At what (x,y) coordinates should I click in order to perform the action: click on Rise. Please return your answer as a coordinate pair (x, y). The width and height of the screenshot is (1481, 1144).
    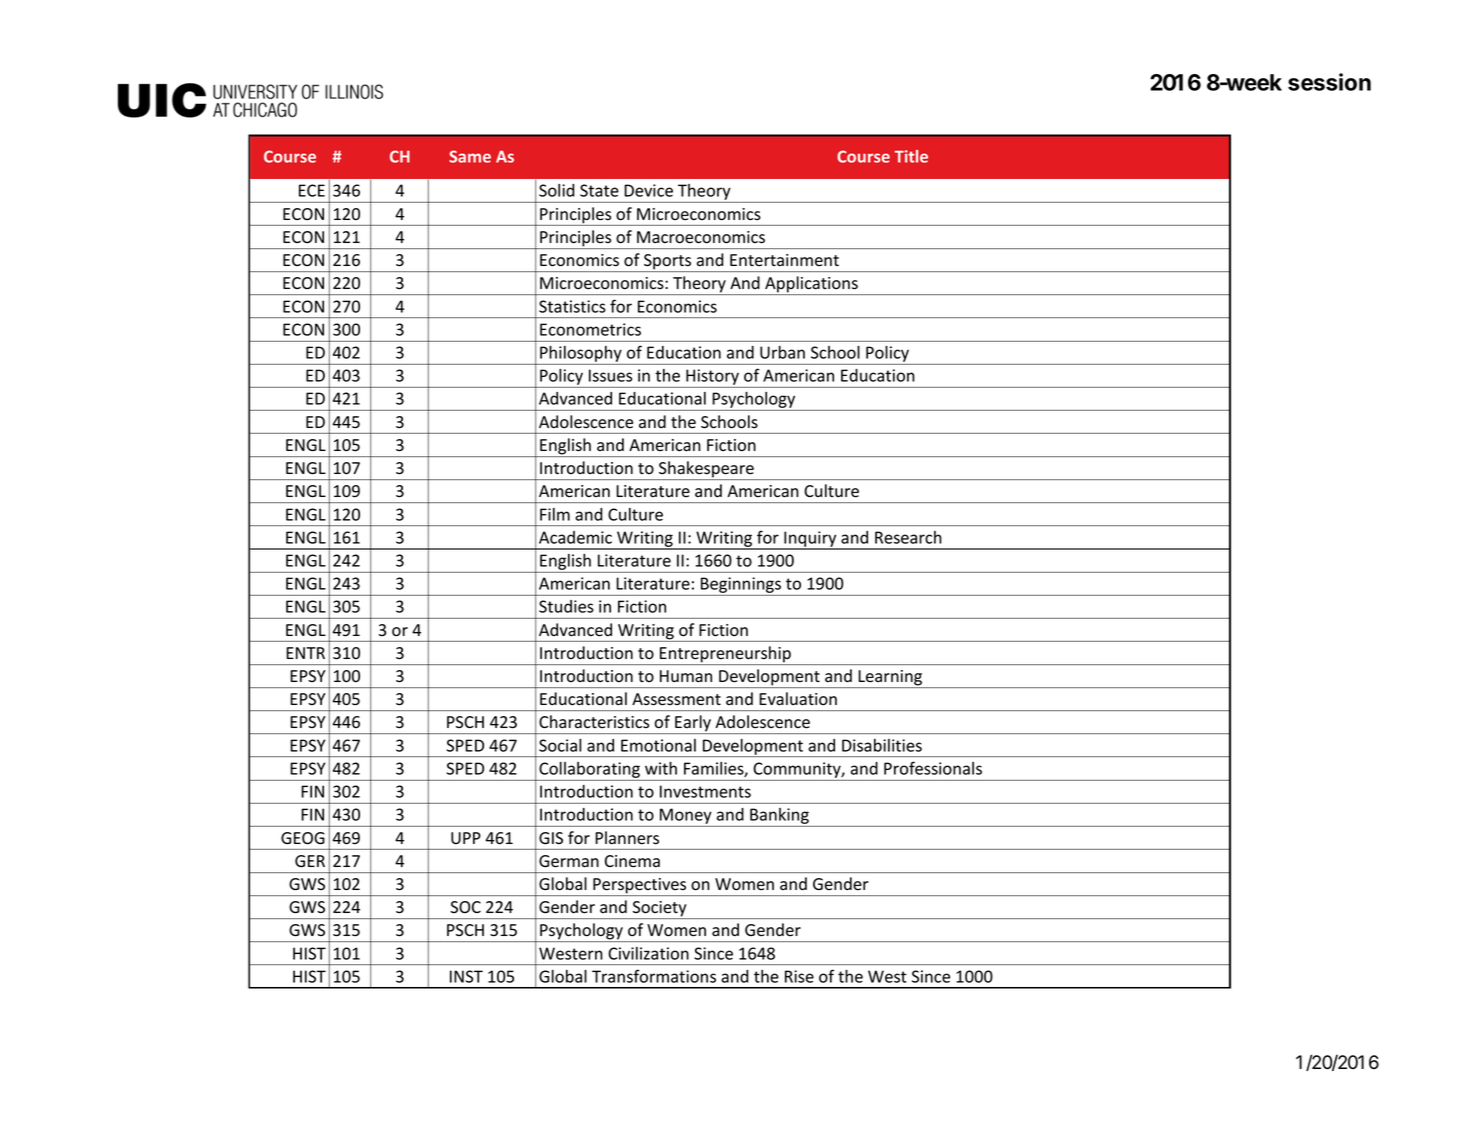
    Looking at the image, I should click on (799, 976).
